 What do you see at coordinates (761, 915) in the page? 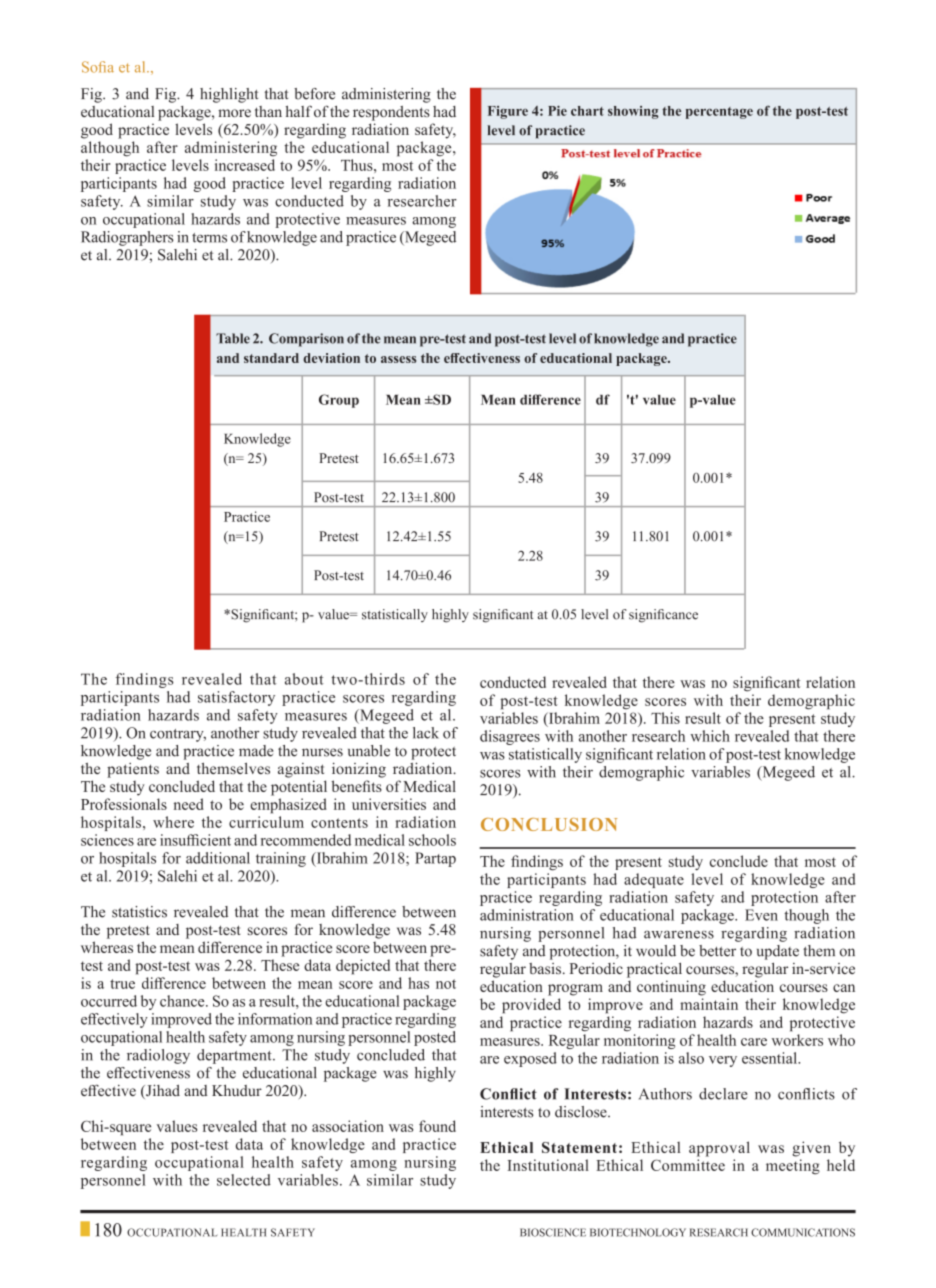
I see `Even` at bounding box center [761, 915].
